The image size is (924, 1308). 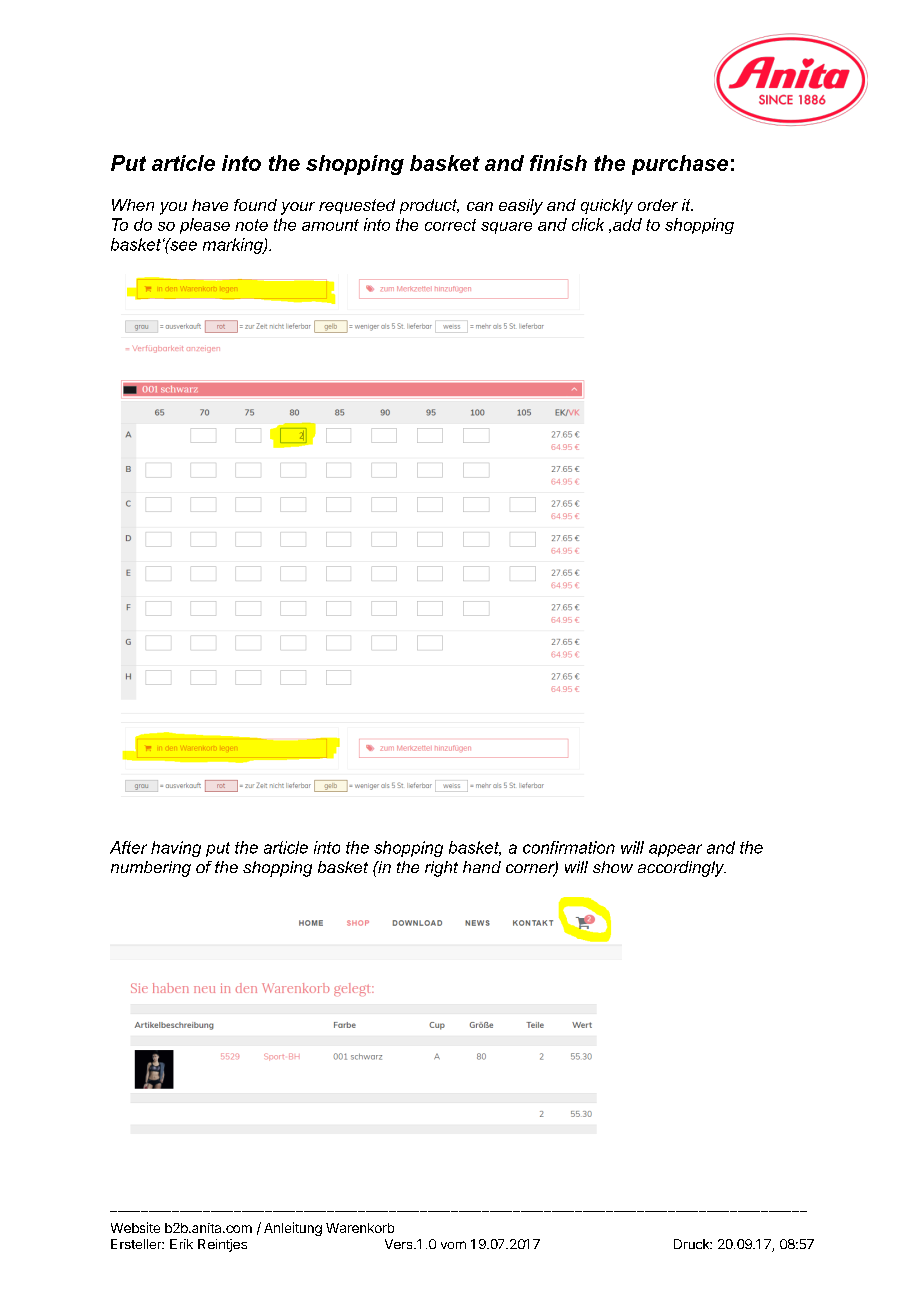 What do you see at coordinates (613, 867) in the screenshot?
I see `show` at bounding box center [613, 867].
